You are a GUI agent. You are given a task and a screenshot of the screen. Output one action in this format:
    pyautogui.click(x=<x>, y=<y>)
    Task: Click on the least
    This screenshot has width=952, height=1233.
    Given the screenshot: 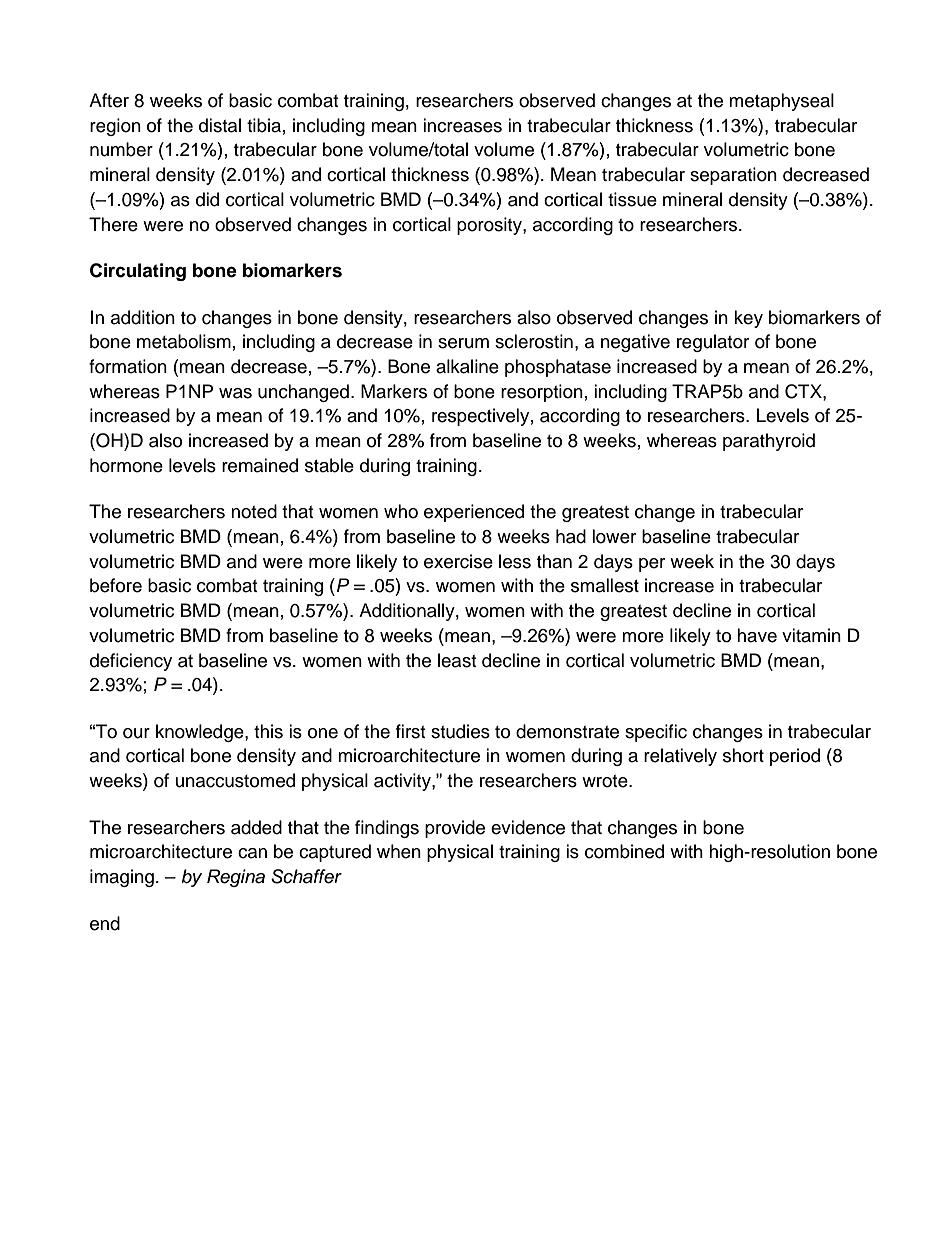 What is the action you would take?
    pyautogui.click(x=457, y=660)
